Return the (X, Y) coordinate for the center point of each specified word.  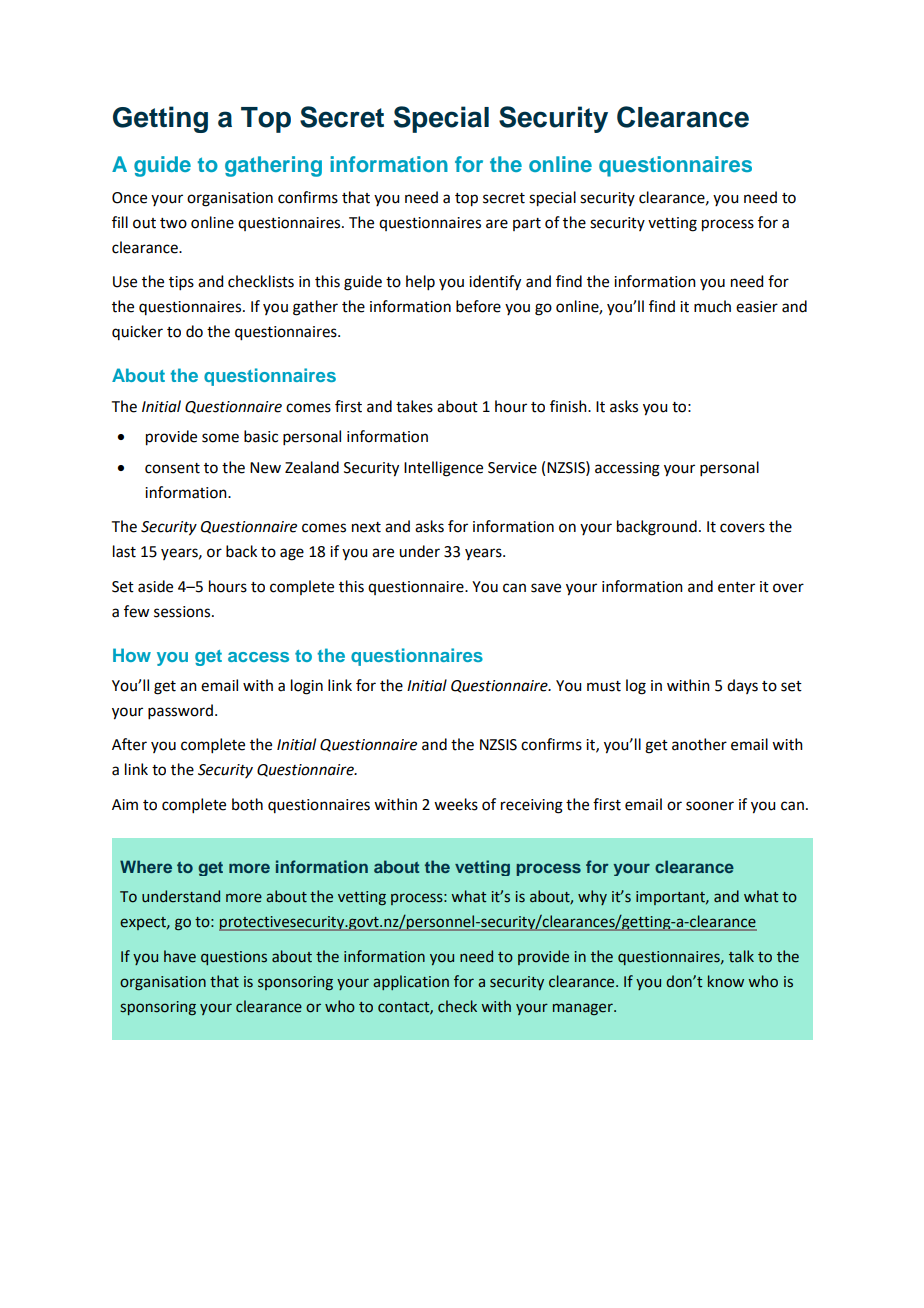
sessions (183, 612)
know (726, 981)
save (546, 588)
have (180, 956)
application (411, 982)
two (173, 223)
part (527, 224)
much (712, 306)
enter (736, 587)
